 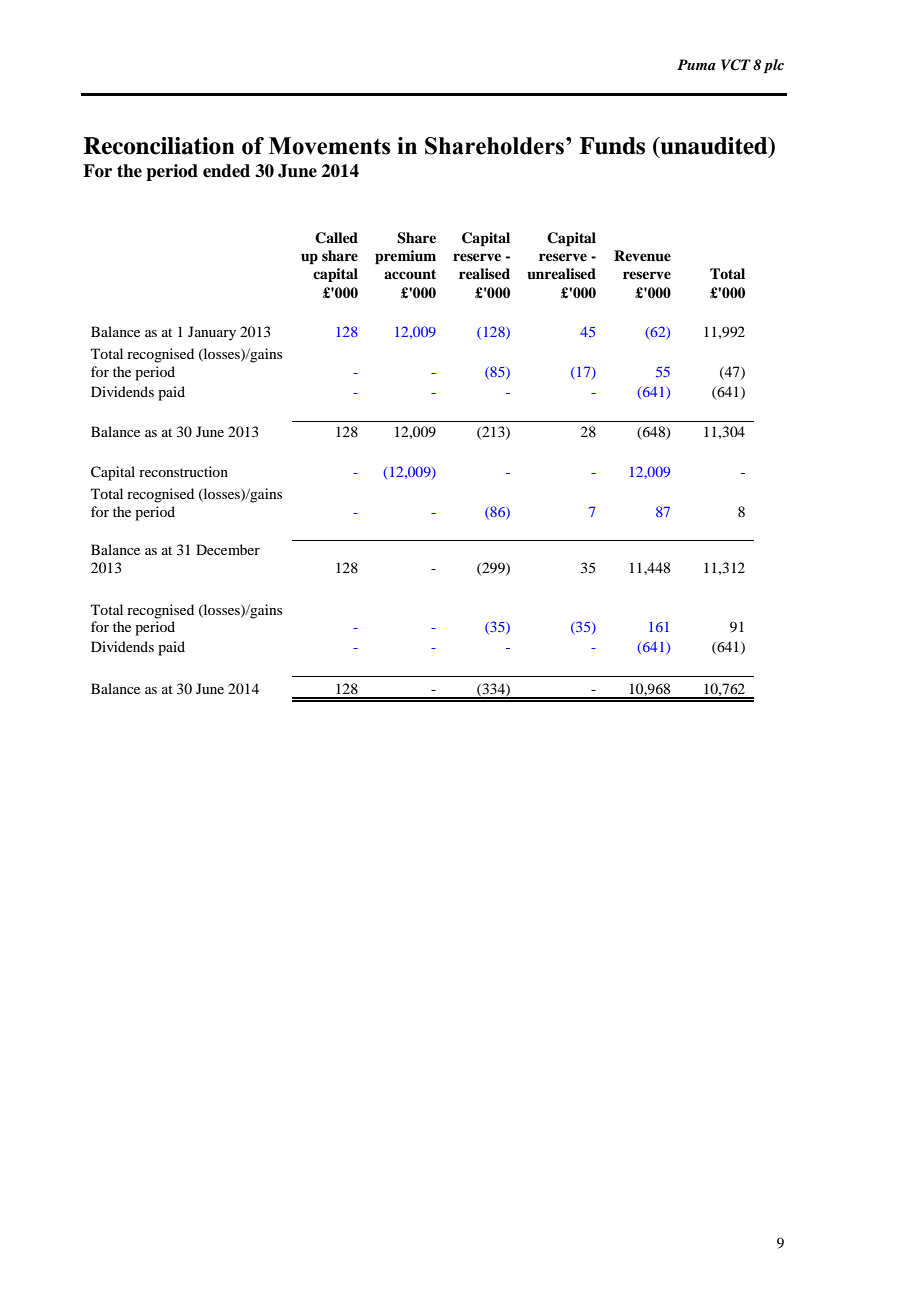 I want to click on reconstruction, so click(x=183, y=471).
